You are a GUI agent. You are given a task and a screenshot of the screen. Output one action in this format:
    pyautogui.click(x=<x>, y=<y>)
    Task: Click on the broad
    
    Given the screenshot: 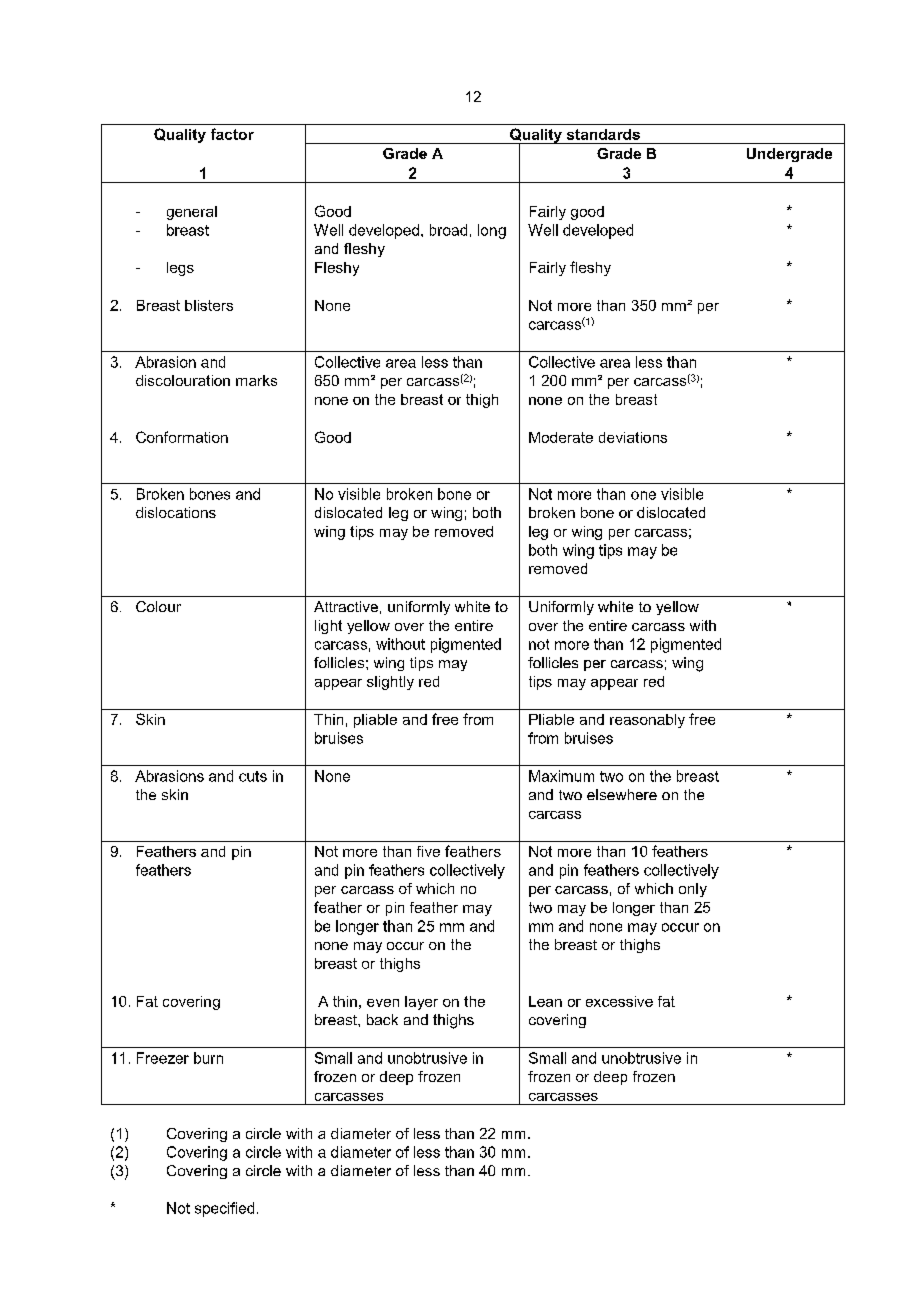 What is the action you would take?
    pyautogui.click(x=448, y=230)
